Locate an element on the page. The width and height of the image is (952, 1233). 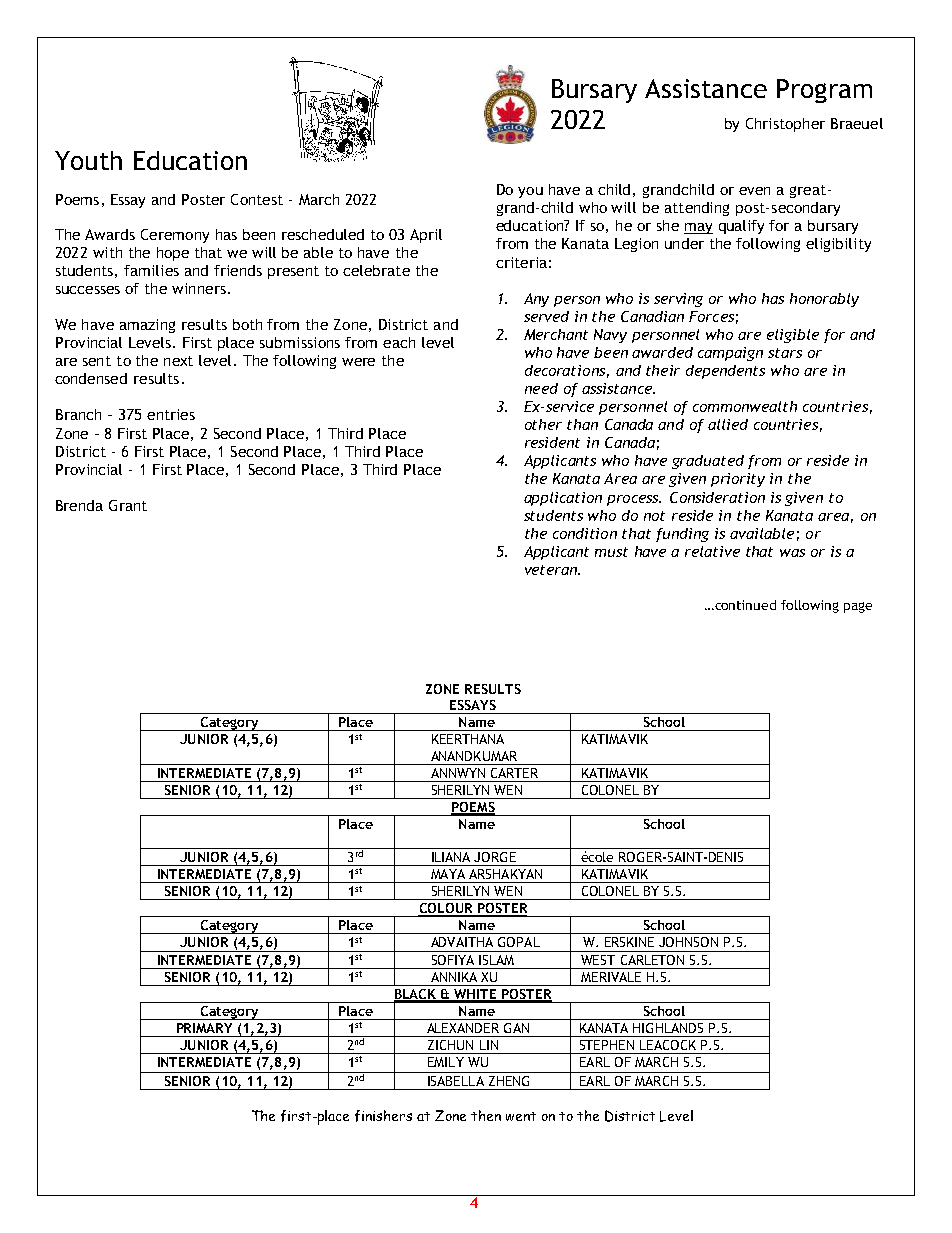
Christopher is located at coordinates (785, 125).
